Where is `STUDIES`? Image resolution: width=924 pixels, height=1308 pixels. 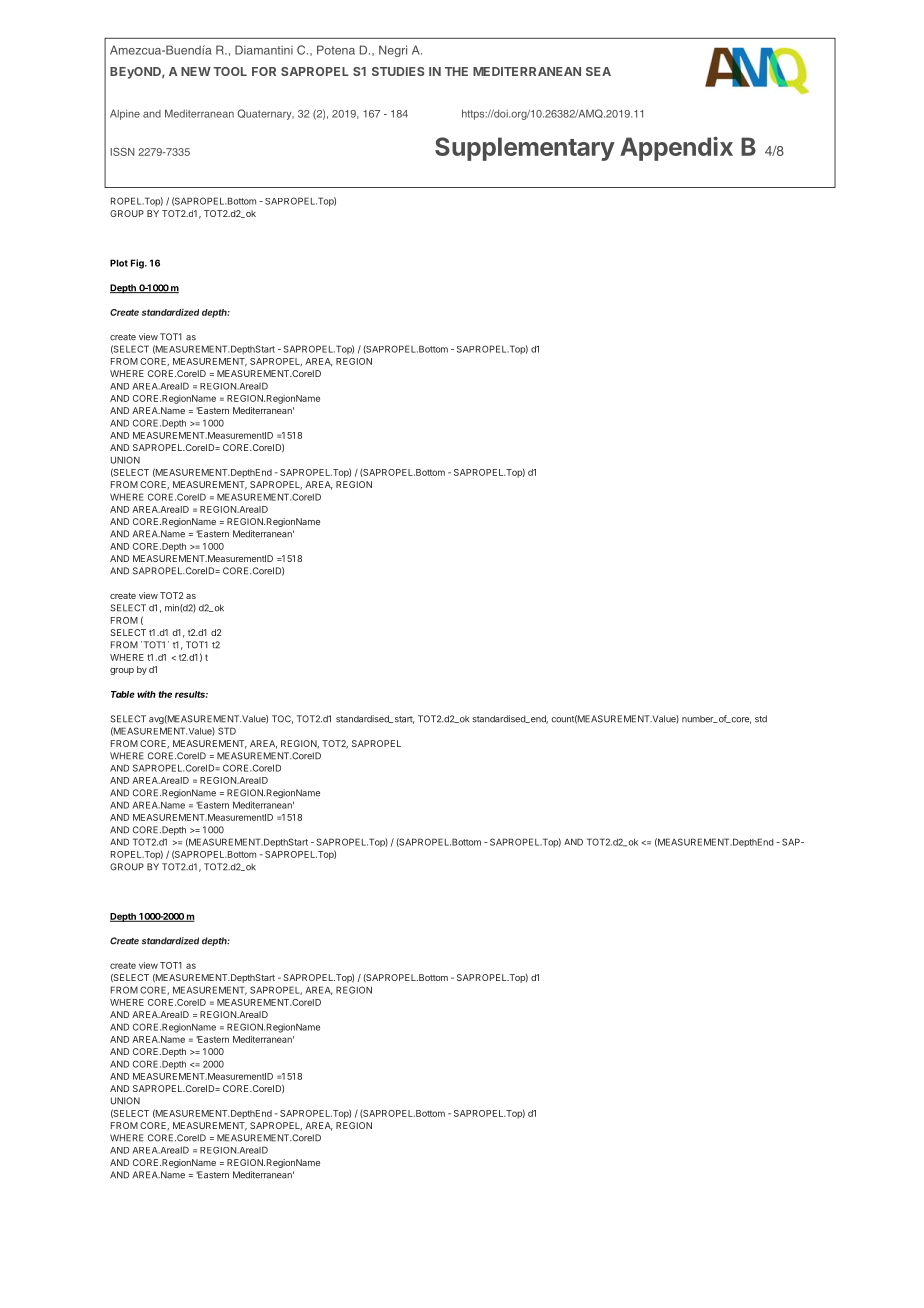
STUDIES is located at coordinates (398, 71).
